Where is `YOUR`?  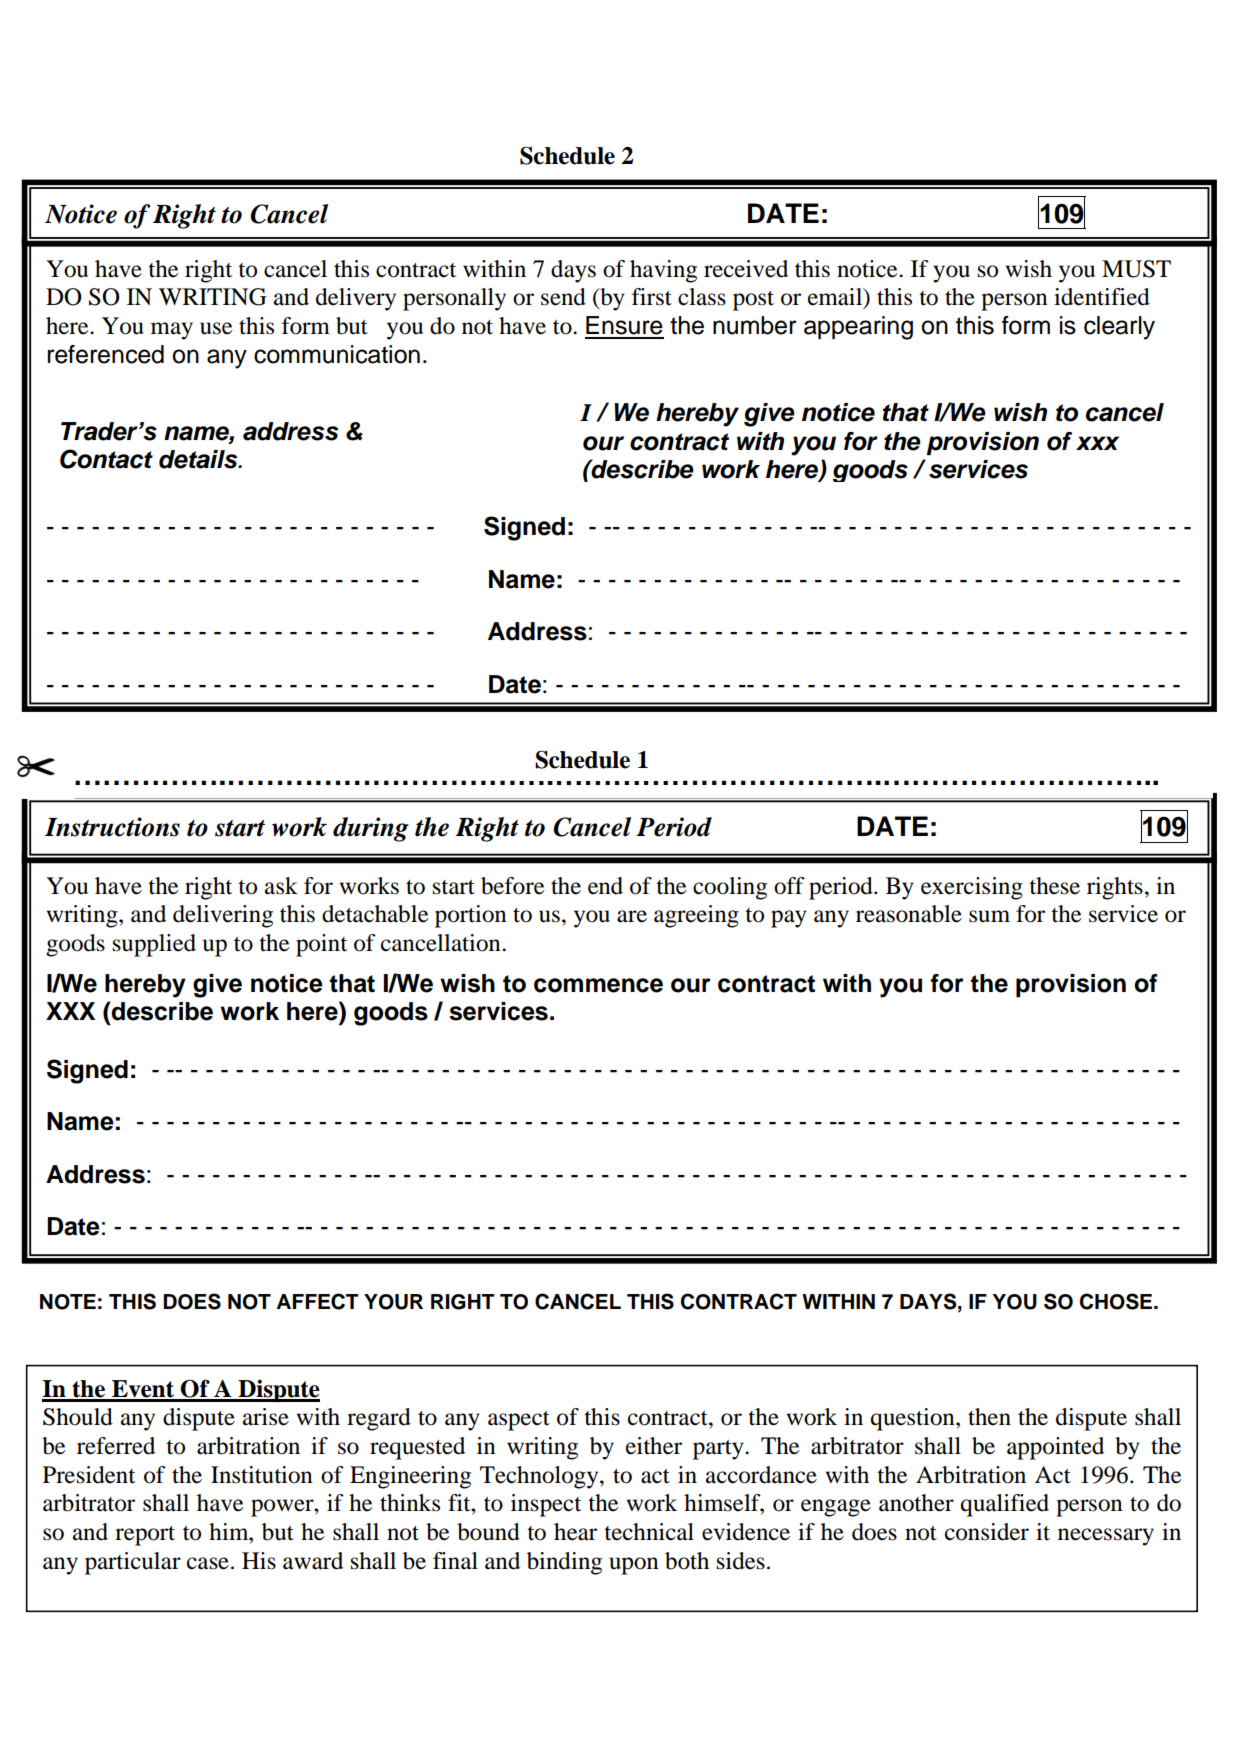
YOUR is located at coordinates (393, 1302).
